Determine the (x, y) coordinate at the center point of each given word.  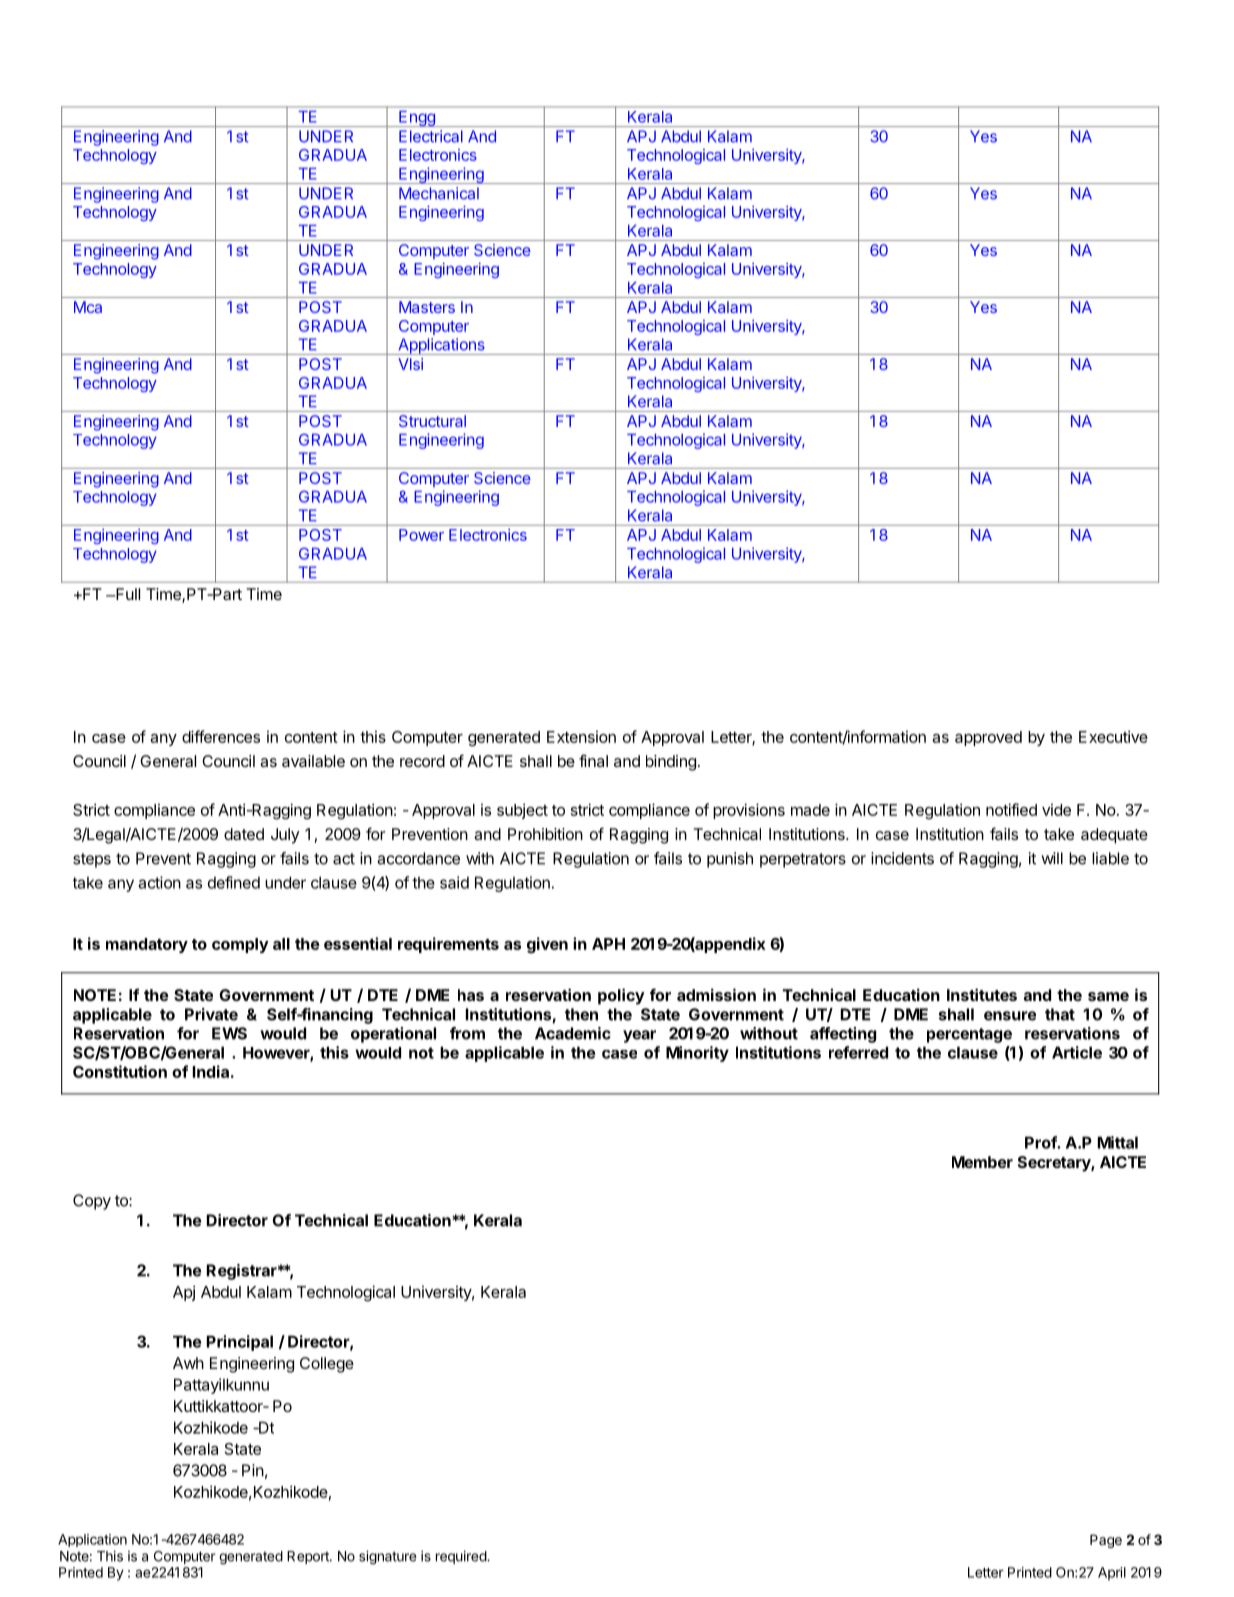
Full (127, 594)
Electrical (431, 136)
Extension (581, 737)
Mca (88, 307)
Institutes (982, 994)
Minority (697, 1054)
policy (621, 996)
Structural (432, 421)
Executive (1113, 736)
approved (988, 738)
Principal (240, 1343)
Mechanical (439, 193)
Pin (253, 1470)
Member (982, 1162)
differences (221, 736)
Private (211, 1014)
